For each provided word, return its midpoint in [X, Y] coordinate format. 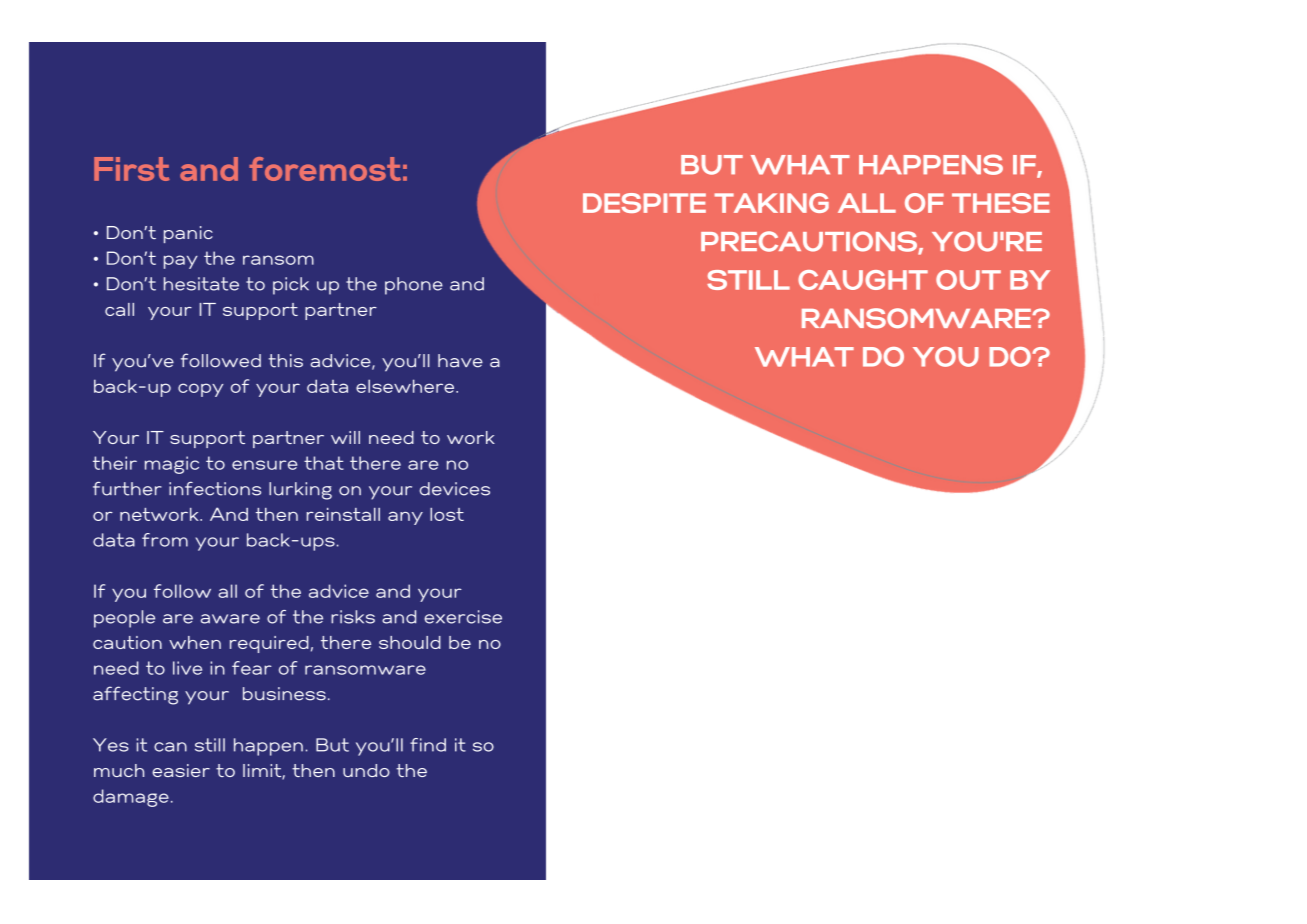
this [286, 361]
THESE [1001, 203]
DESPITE [644, 203]
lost [447, 514]
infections [215, 489]
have [460, 361]
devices [455, 489]
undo [366, 770]
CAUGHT [863, 280]
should [410, 642]
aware [230, 619]
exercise [463, 617]
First [132, 169]
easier [181, 770]
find [428, 745]
